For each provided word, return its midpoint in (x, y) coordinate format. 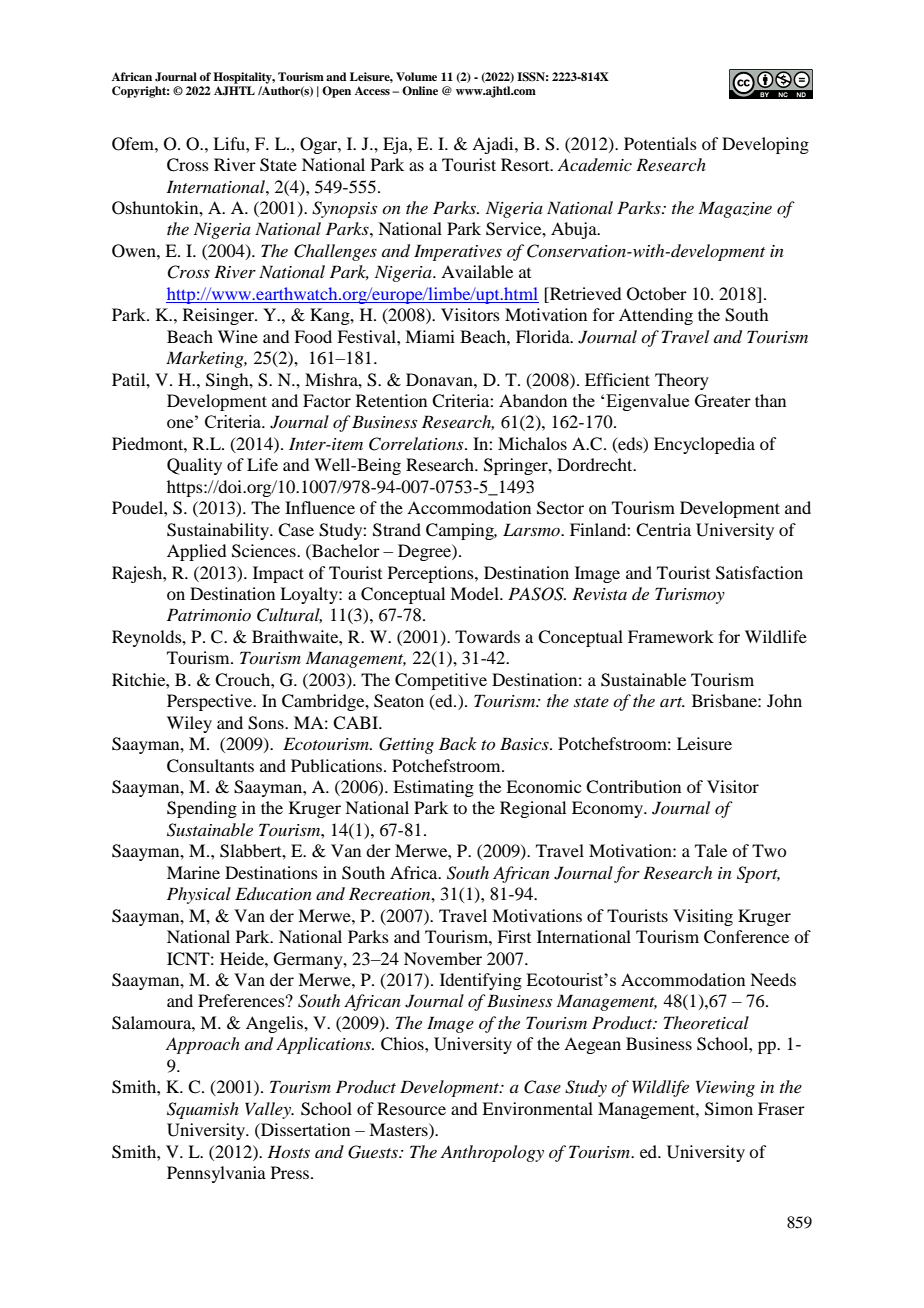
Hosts (288, 1151)
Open (336, 92)
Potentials (660, 143)
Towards (487, 636)
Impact (278, 574)
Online (420, 91)
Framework (671, 636)
